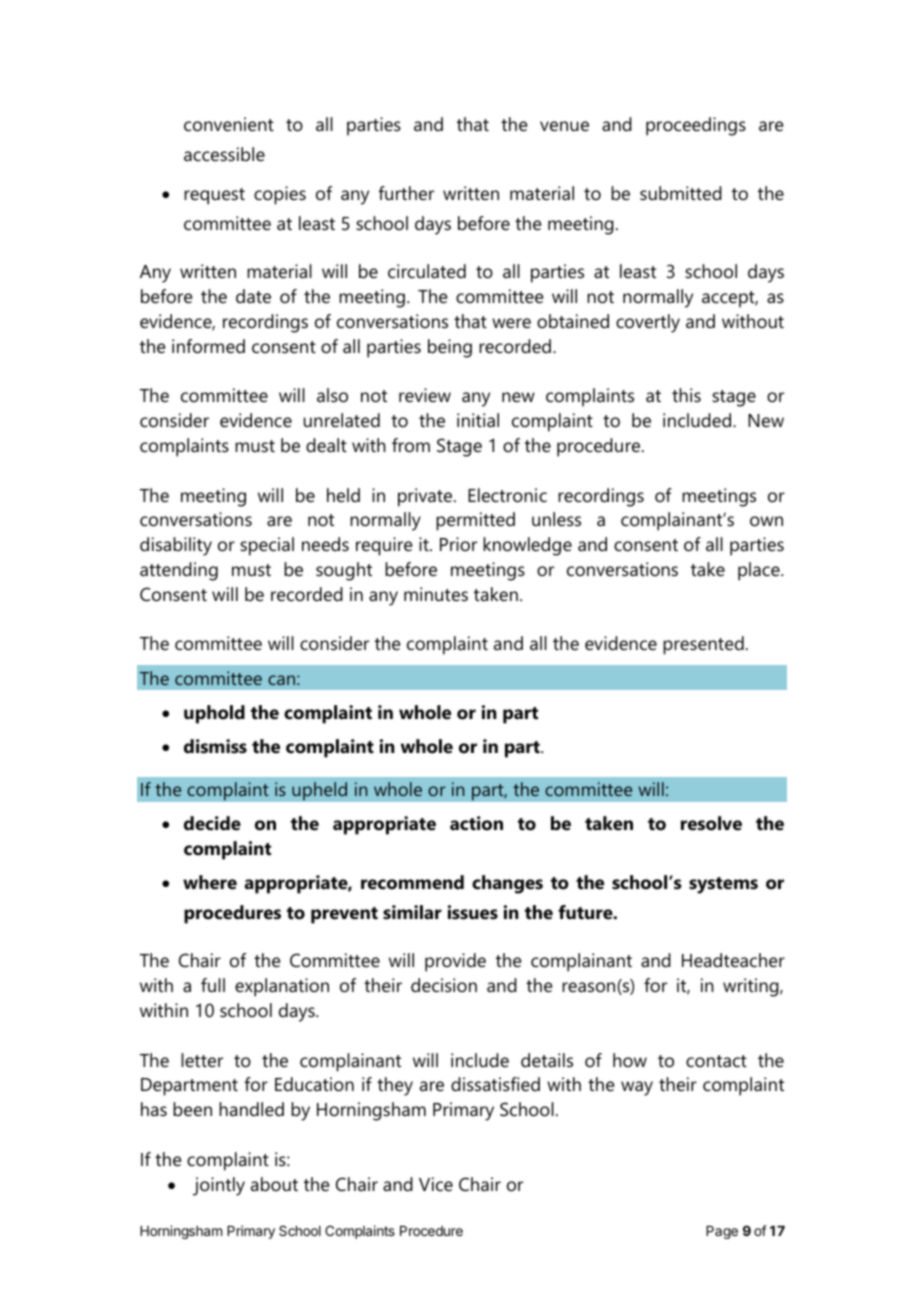  I want to click on minutes, so click(436, 594).
